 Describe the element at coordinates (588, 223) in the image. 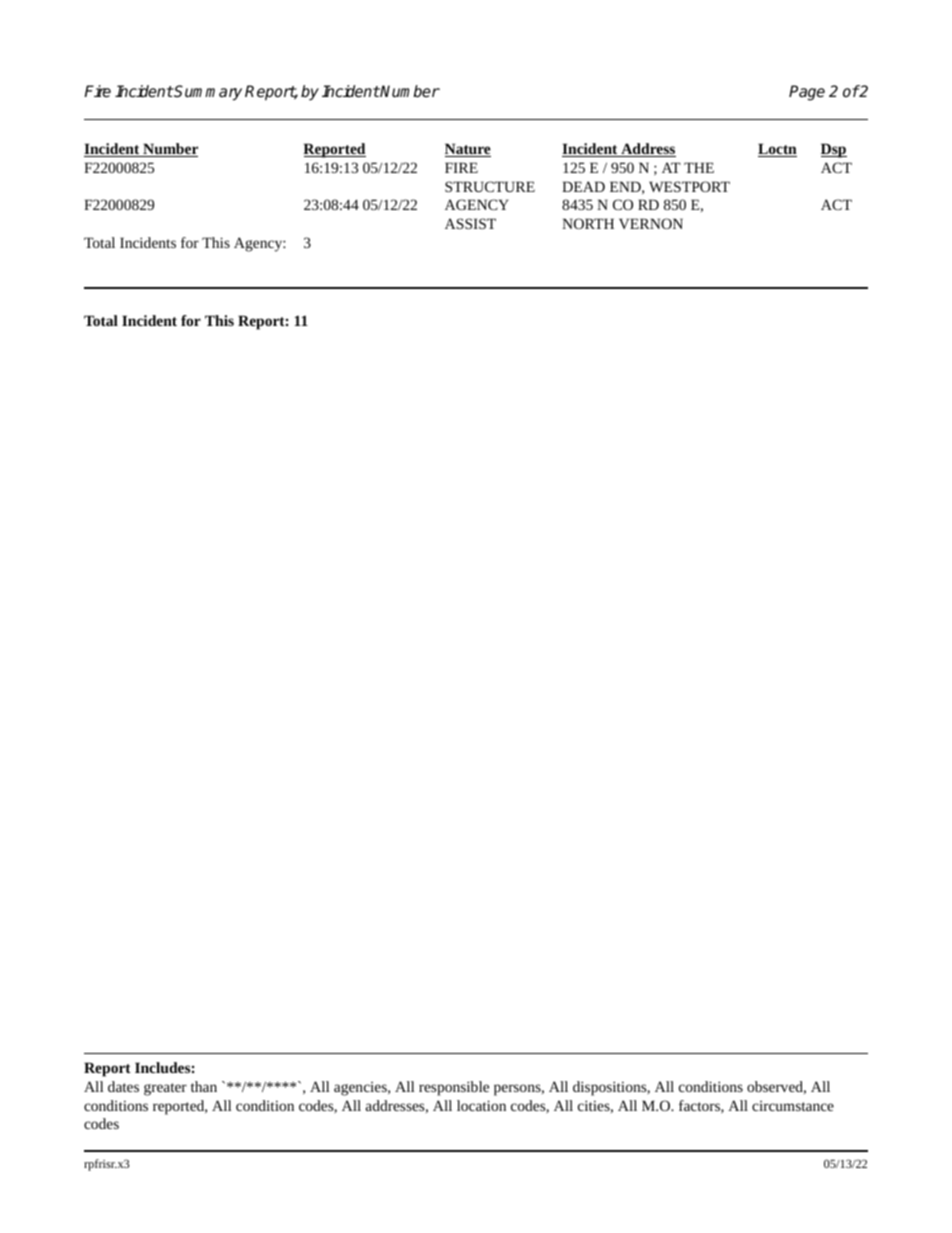

I see `NORTH` at that location.
